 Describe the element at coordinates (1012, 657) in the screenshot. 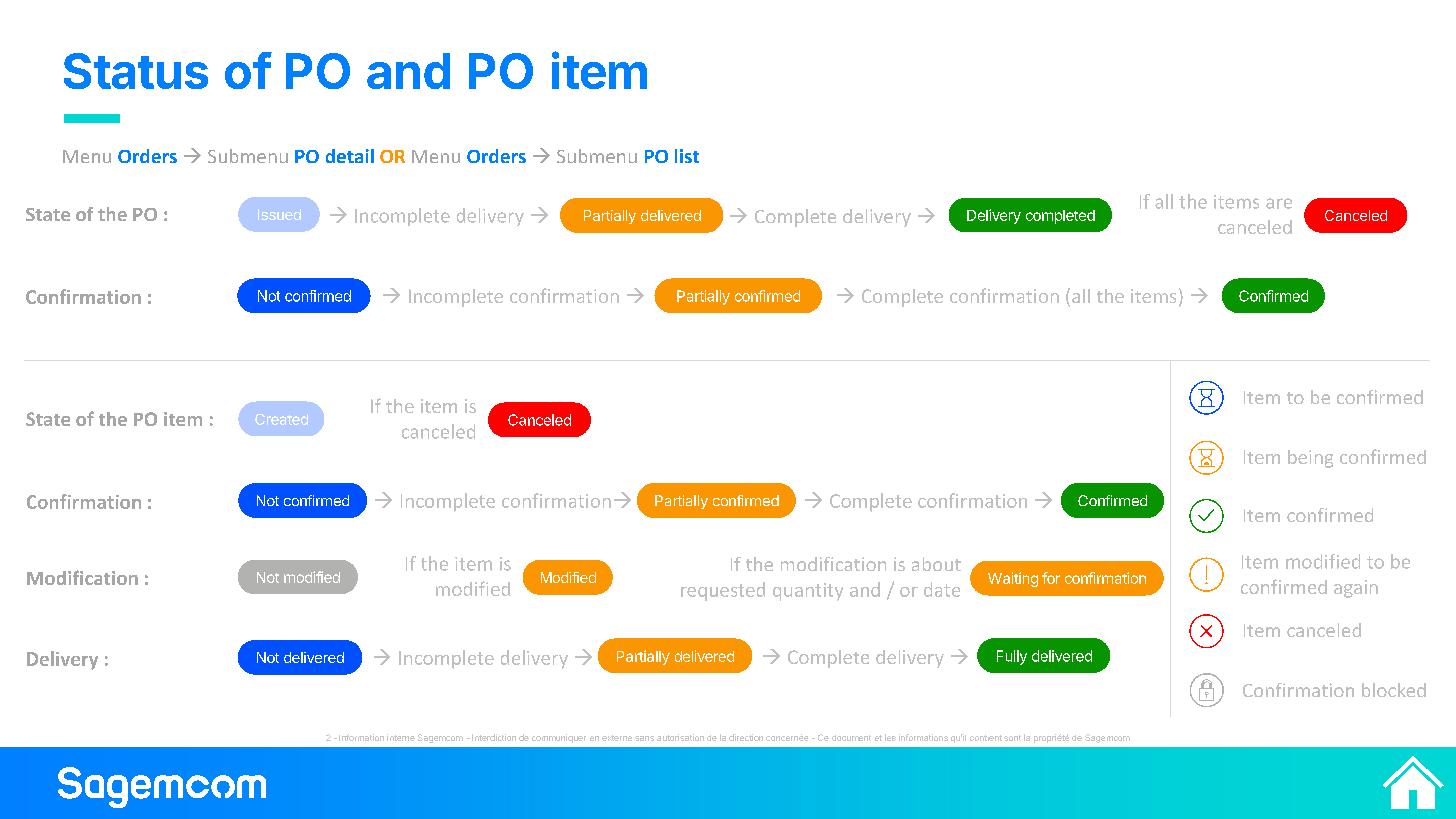

I see `Fully` at that location.
